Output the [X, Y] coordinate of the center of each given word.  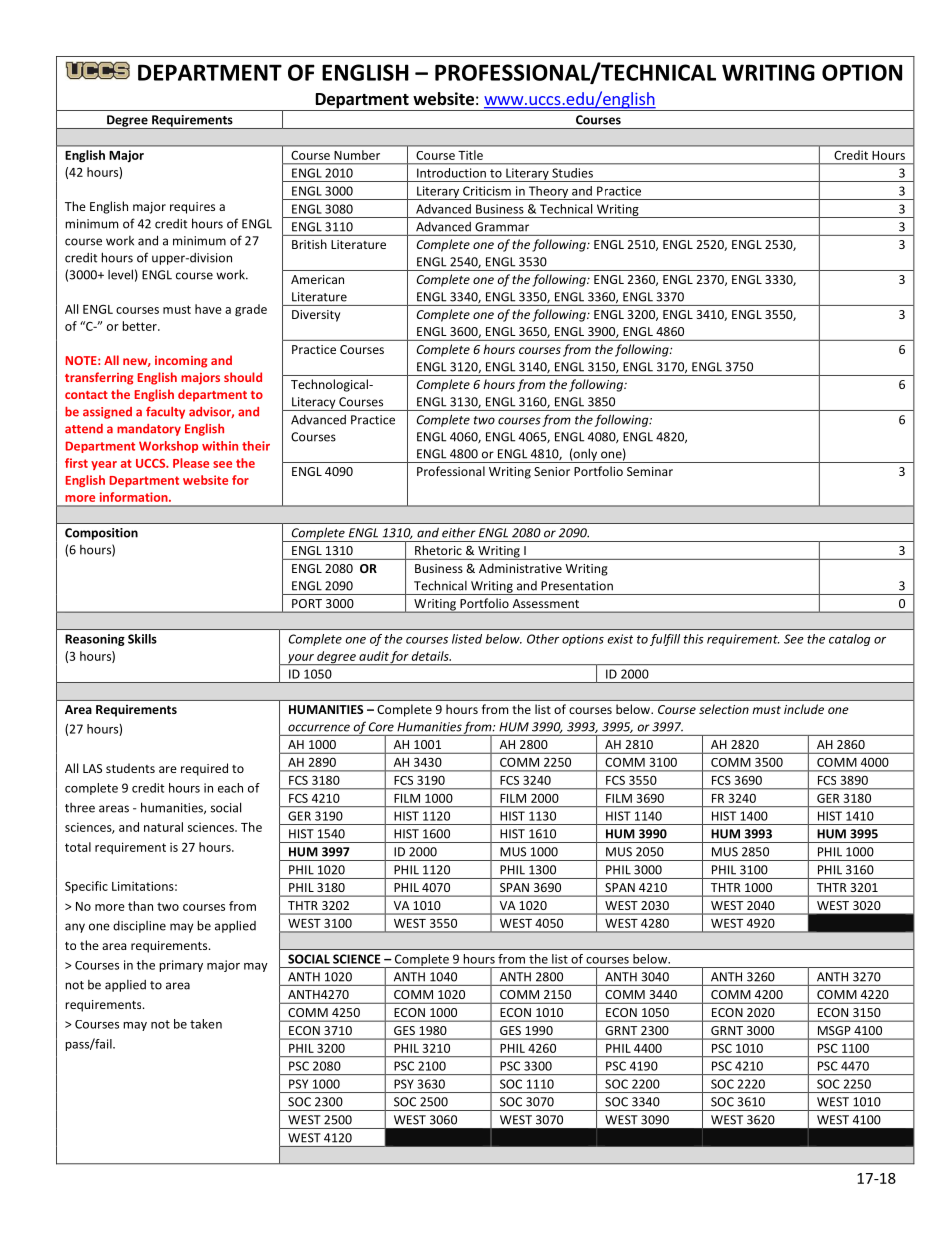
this [694, 639]
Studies [572, 173]
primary [181, 966]
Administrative [520, 568]
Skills [142, 639]
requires [192, 208]
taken [206, 1024]
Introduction [451, 173]
